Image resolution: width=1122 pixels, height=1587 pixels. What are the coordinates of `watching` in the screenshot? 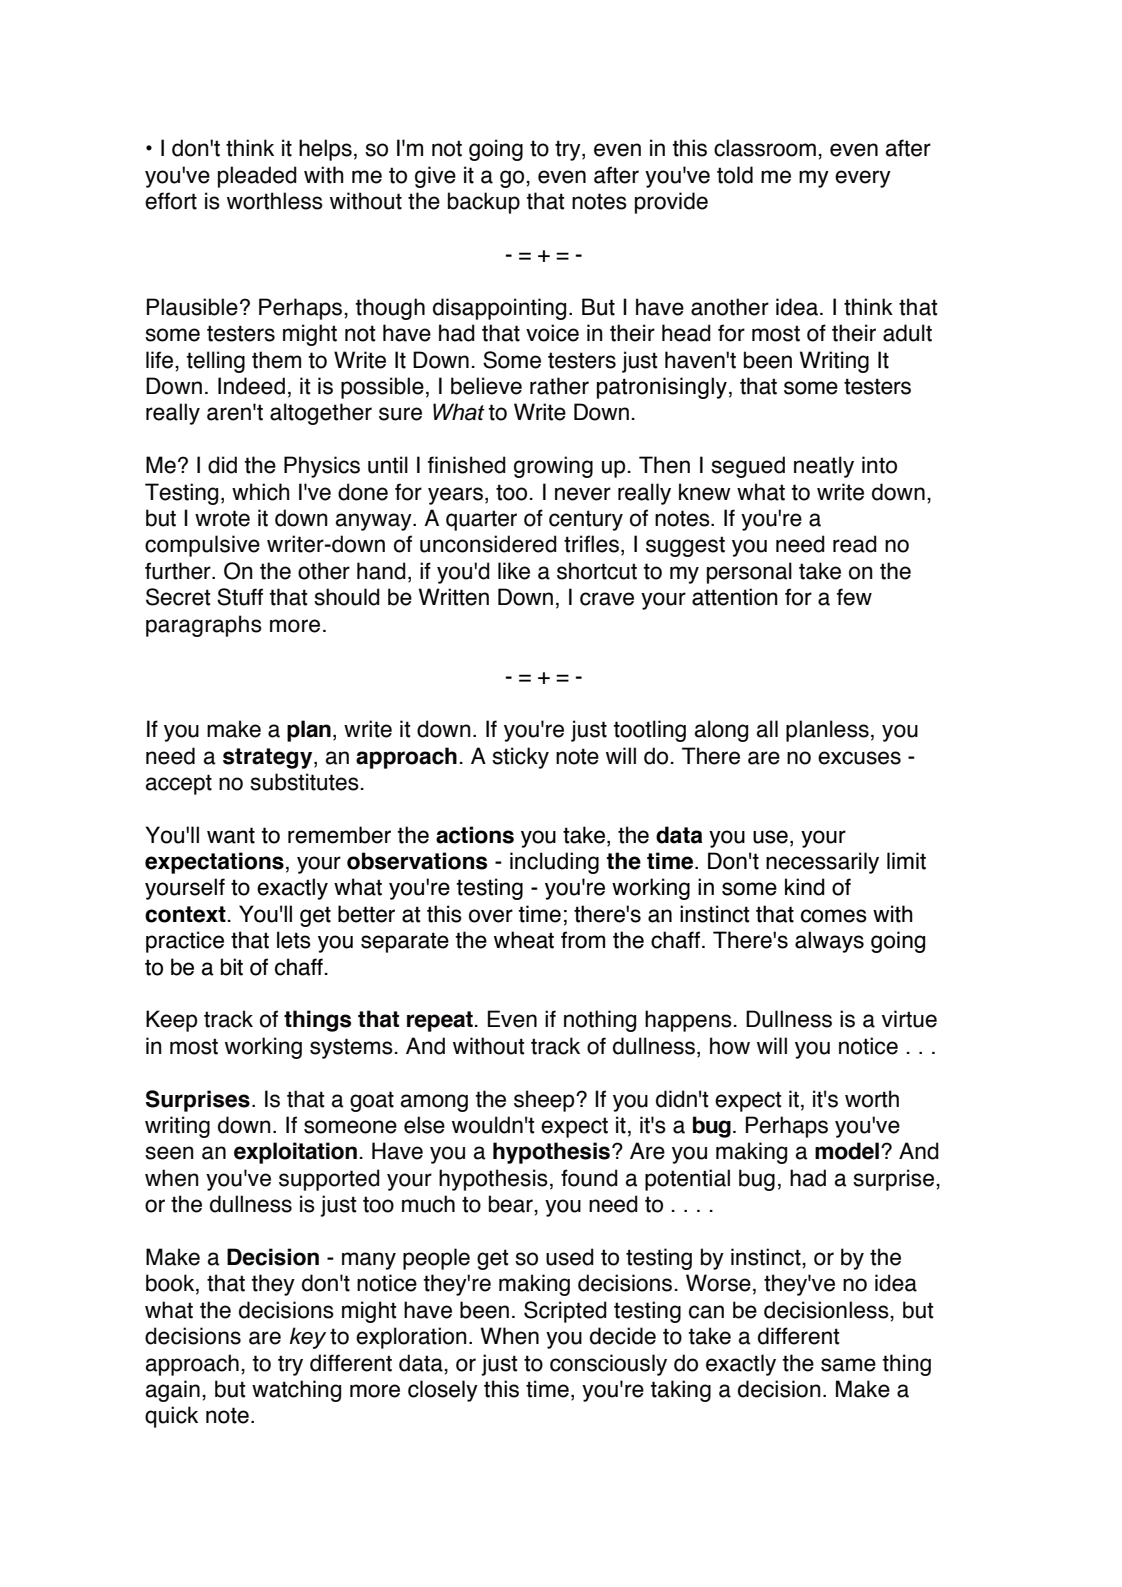 It's located at (296, 1391).
